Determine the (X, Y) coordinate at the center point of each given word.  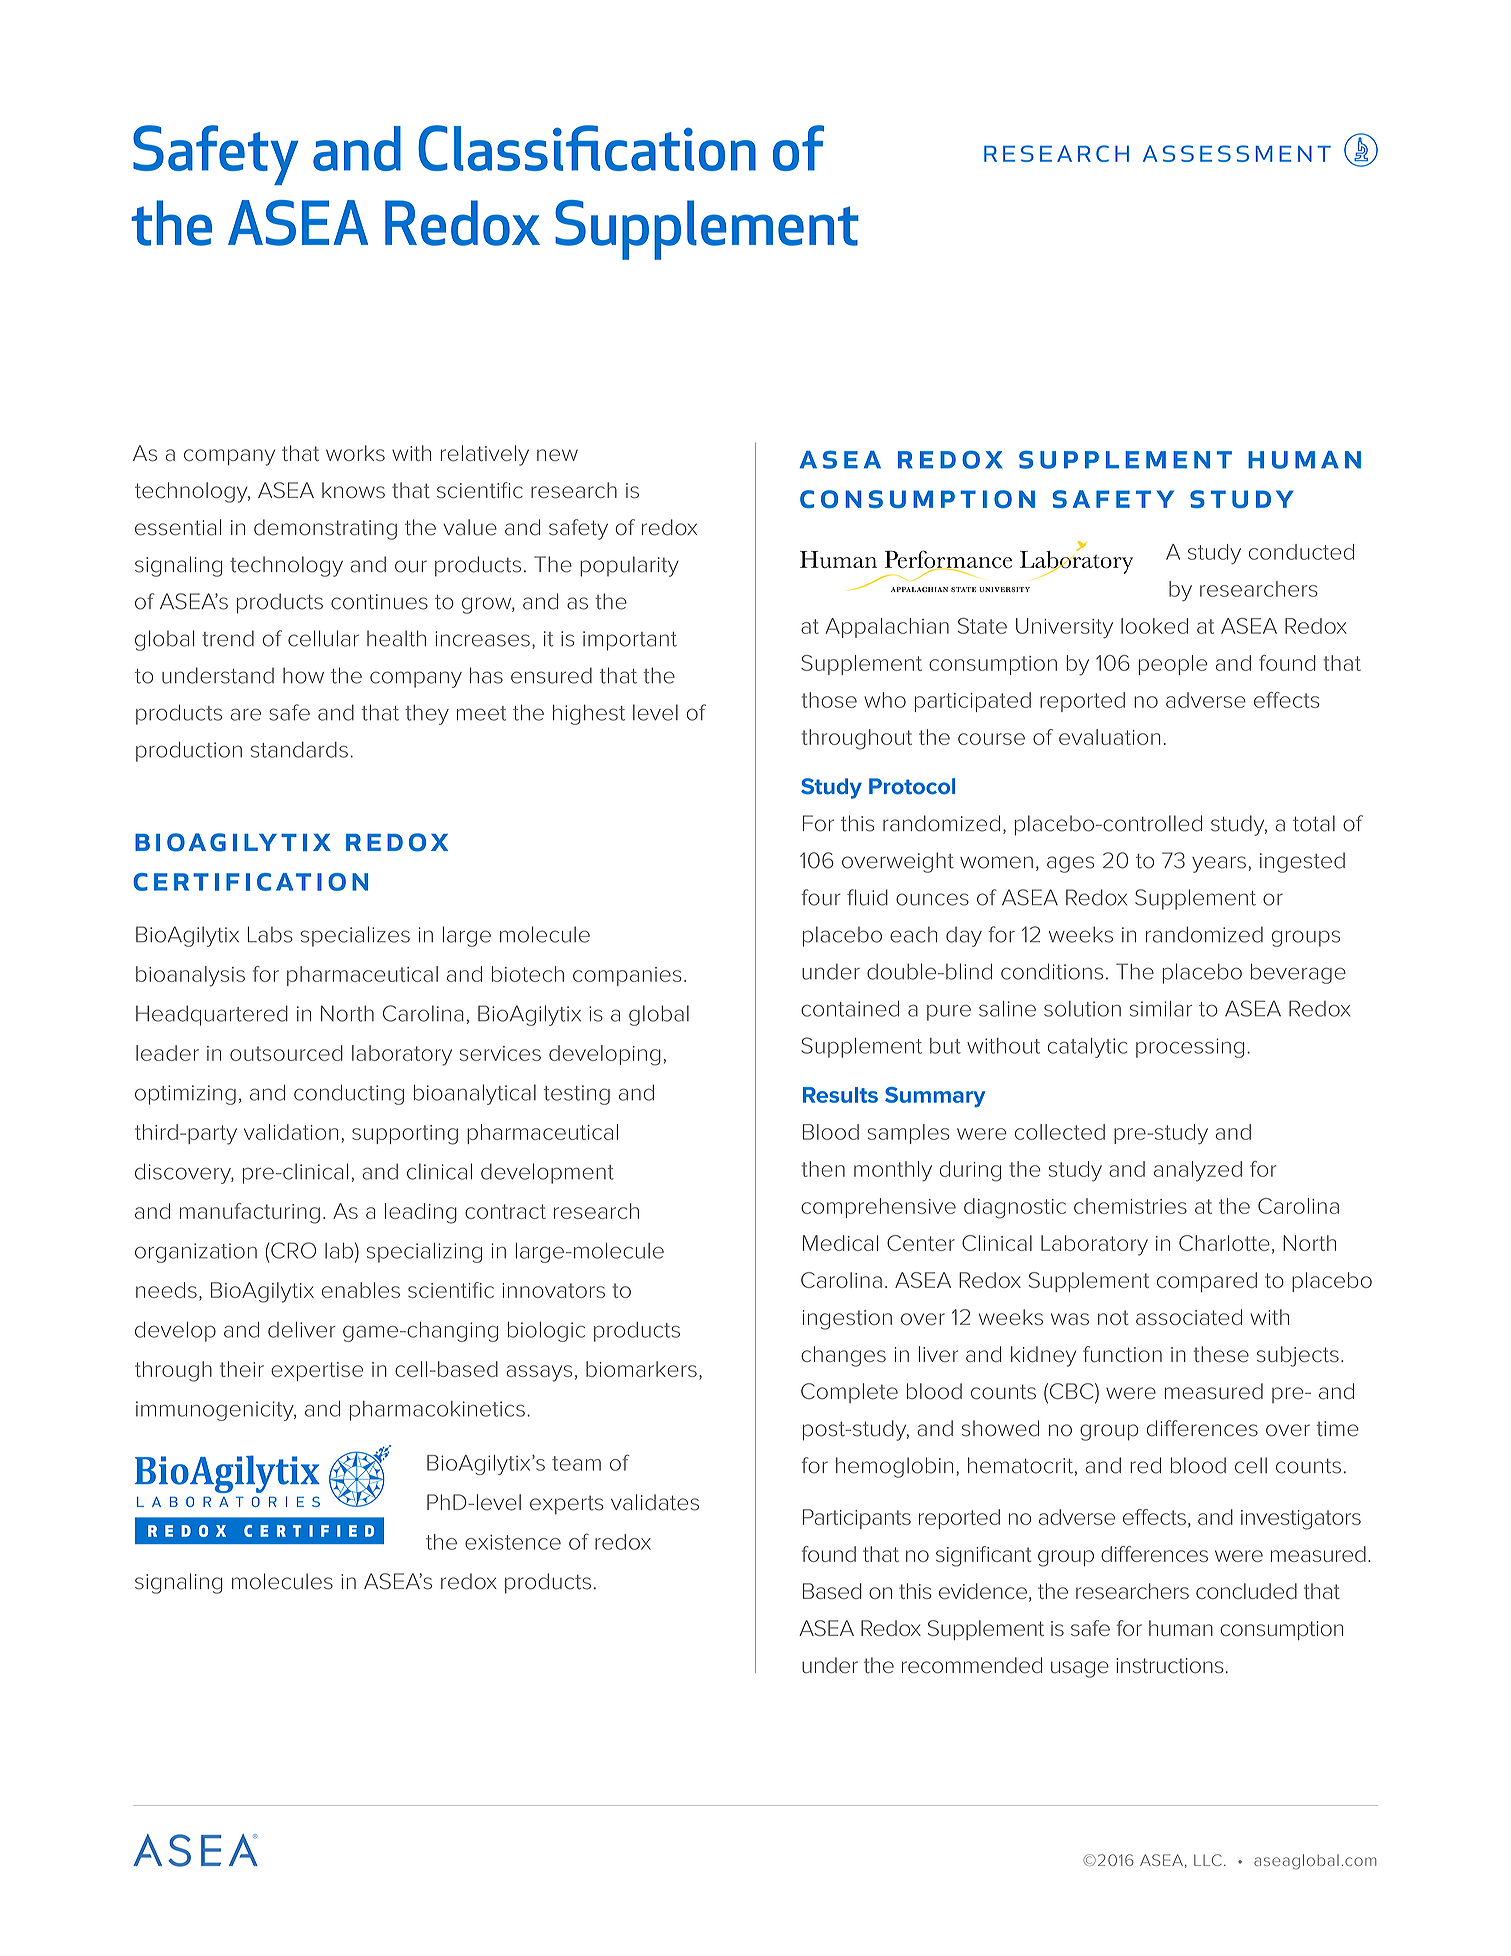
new (557, 455)
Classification (587, 148)
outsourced (286, 1053)
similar (1161, 1009)
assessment (1237, 153)
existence (513, 1542)
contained (850, 1009)
